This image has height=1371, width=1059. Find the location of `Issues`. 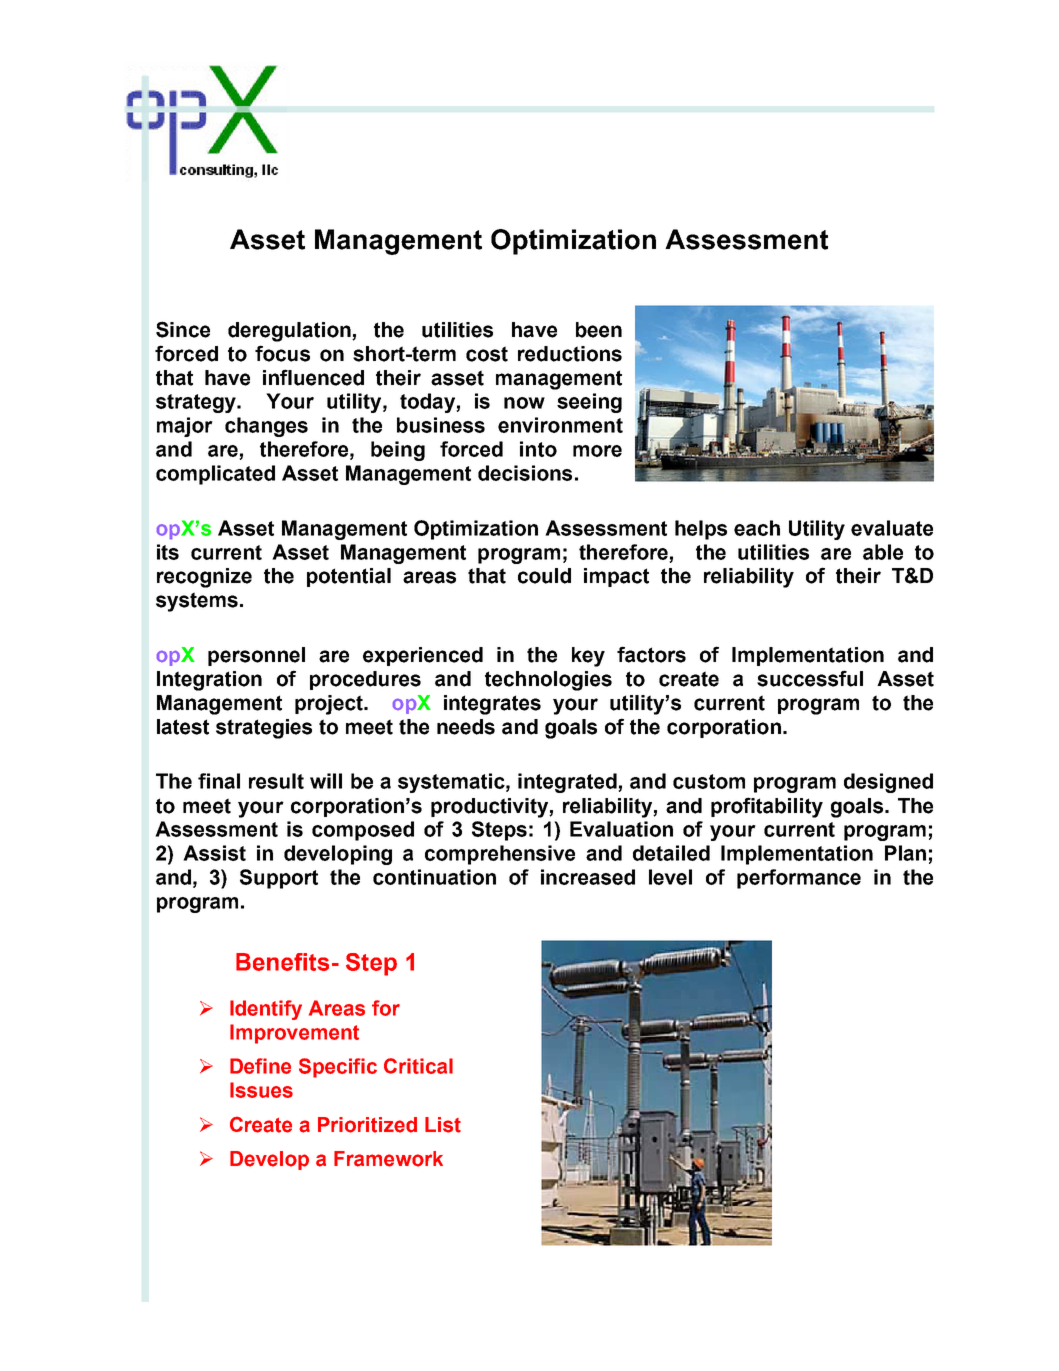

Issues is located at coordinates (261, 1090).
